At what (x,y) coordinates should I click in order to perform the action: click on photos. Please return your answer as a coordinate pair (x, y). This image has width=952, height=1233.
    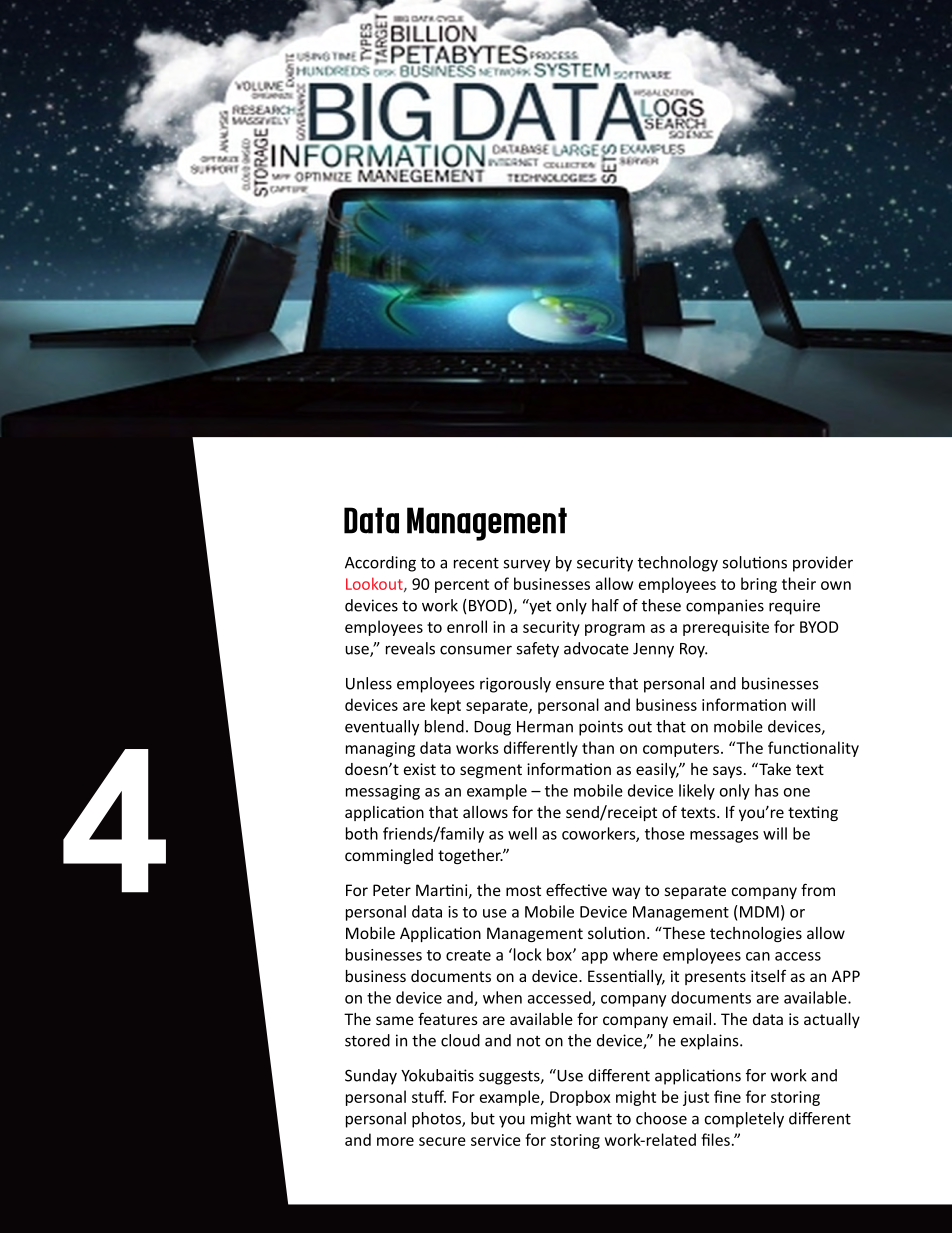
    Looking at the image, I should click on (437, 1120).
